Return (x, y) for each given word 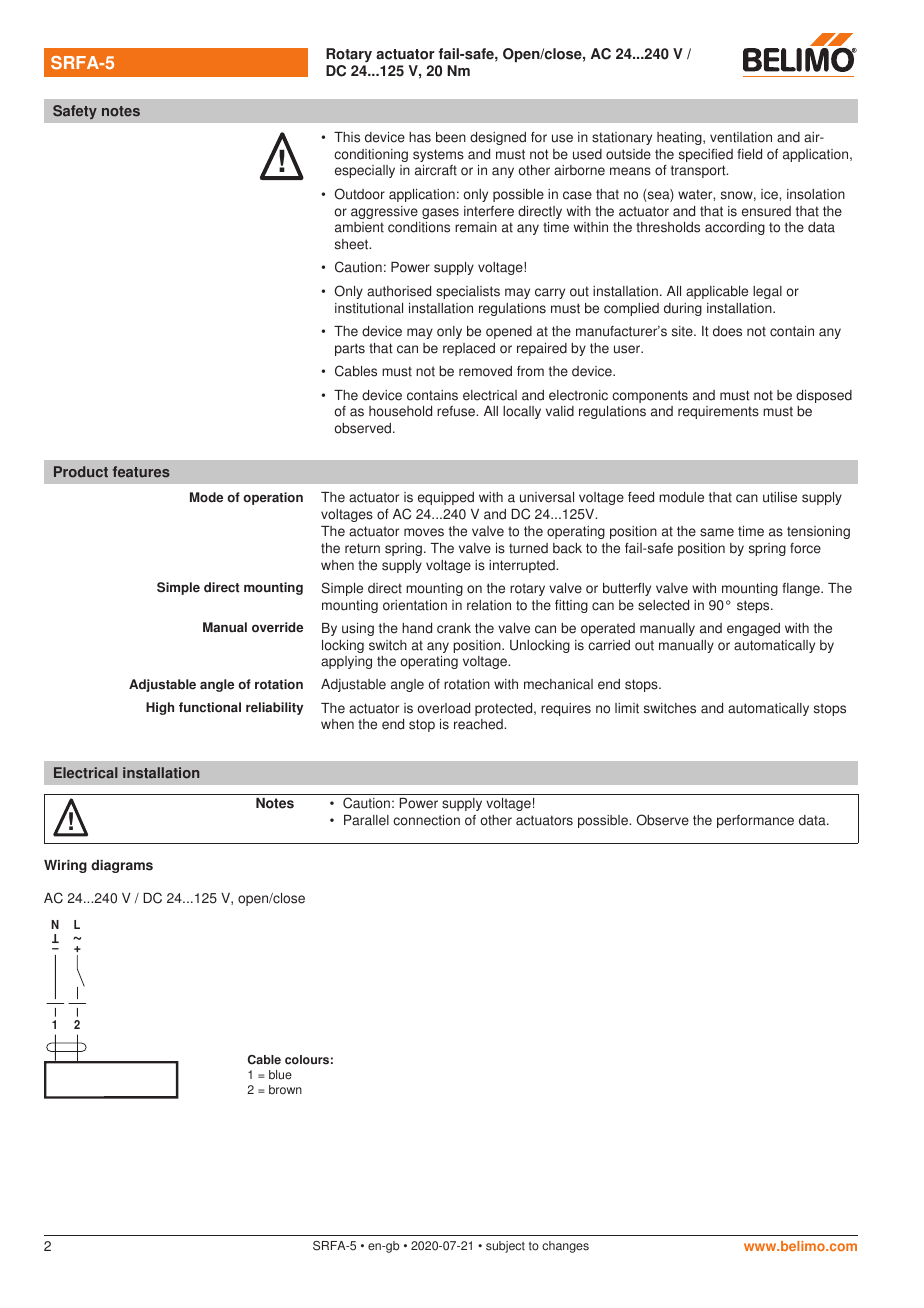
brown (285, 1090)
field (749, 154)
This (347, 137)
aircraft (436, 170)
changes (565, 1247)
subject (505, 1247)
